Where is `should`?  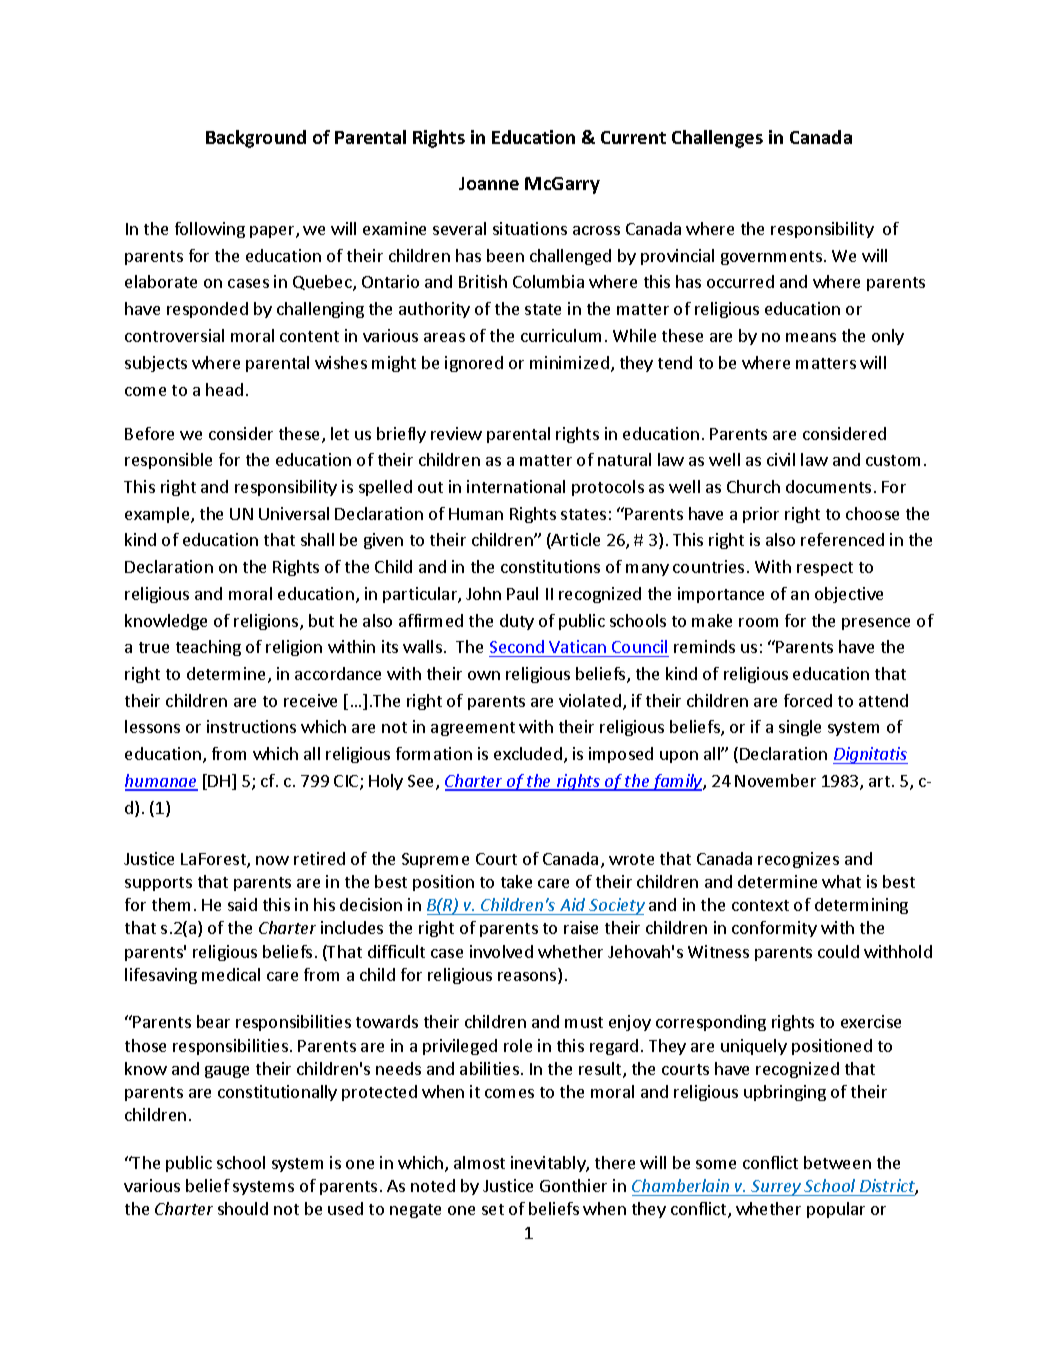 should is located at coordinates (243, 1208).
